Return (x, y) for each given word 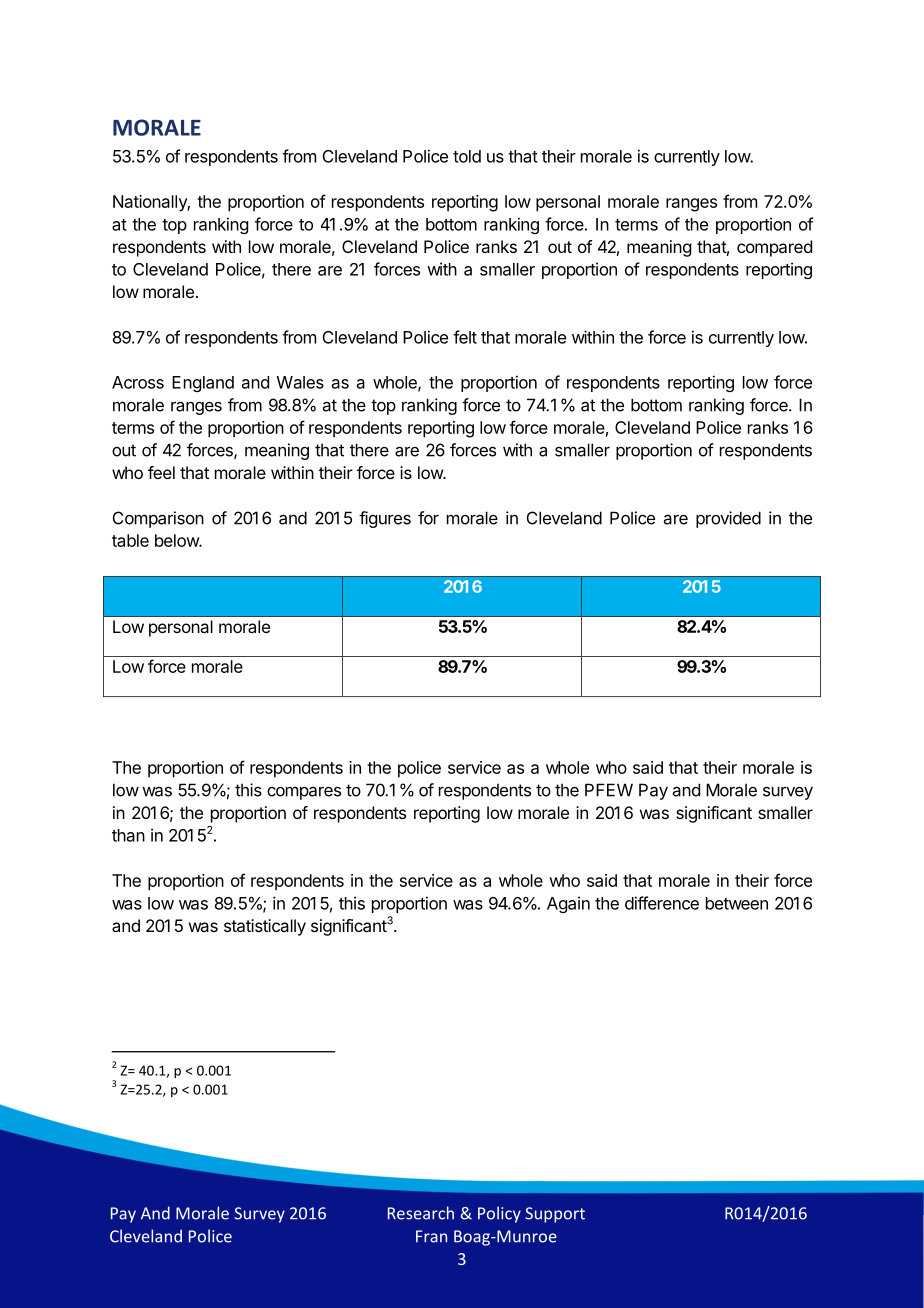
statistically (265, 927)
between (737, 903)
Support (555, 1215)
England (203, 384)
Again (568, 904)
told (467, 156)
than (128, 835)
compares (304, 793)
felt (465, 337)
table (130, 540)
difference (662, 903)
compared (774, 248)
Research (421, 1213)
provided (728, 519)
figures (385, 519)
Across (138, 382)
